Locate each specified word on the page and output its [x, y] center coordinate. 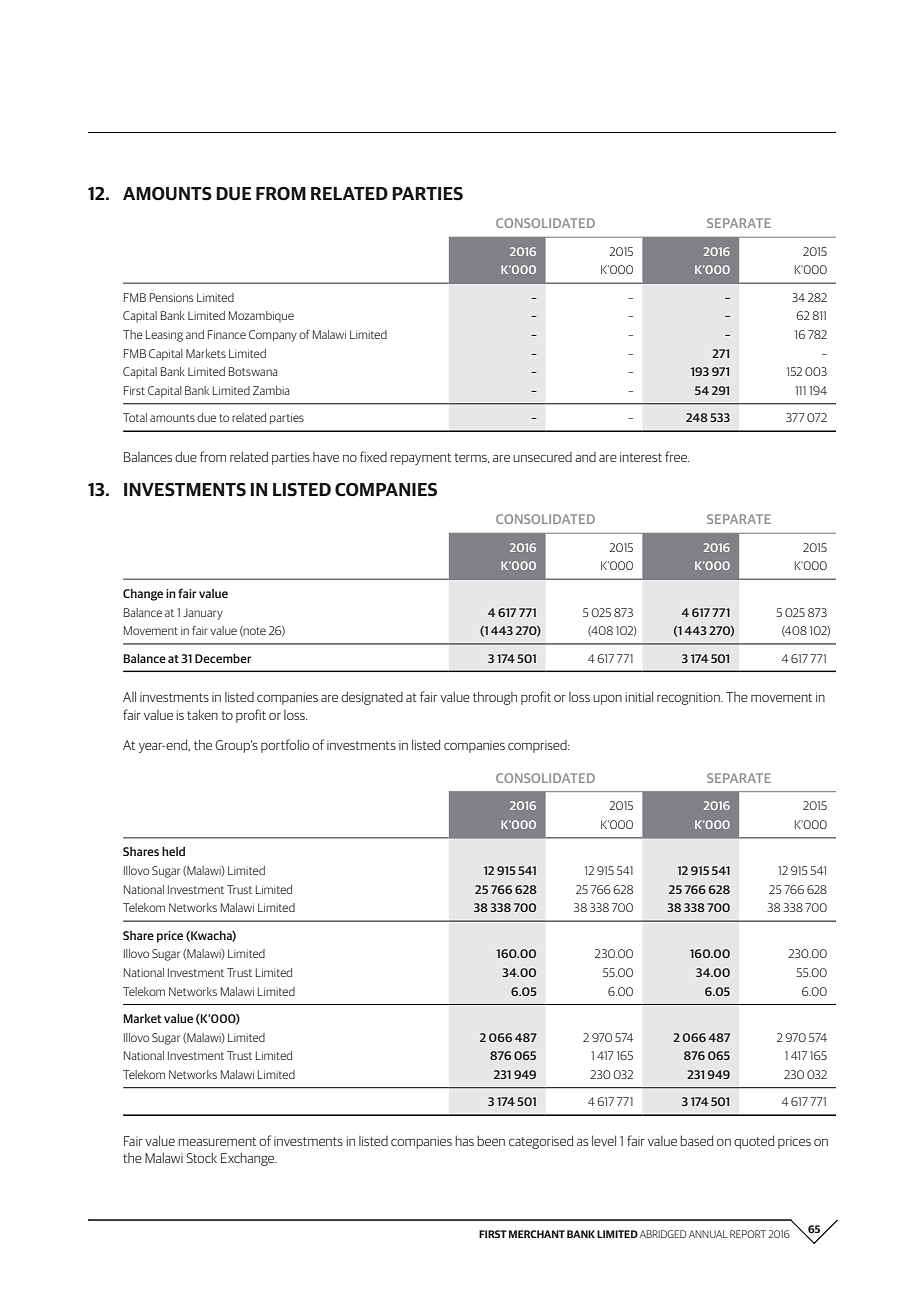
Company [273, 336]
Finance [227, 334]
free [677, 456]
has [464, 1141]
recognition [689, 698]
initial [639, 696]
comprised [538, 746]
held [173, 851]
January [203, 614]
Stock [201, 1158]
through [495, 698]
